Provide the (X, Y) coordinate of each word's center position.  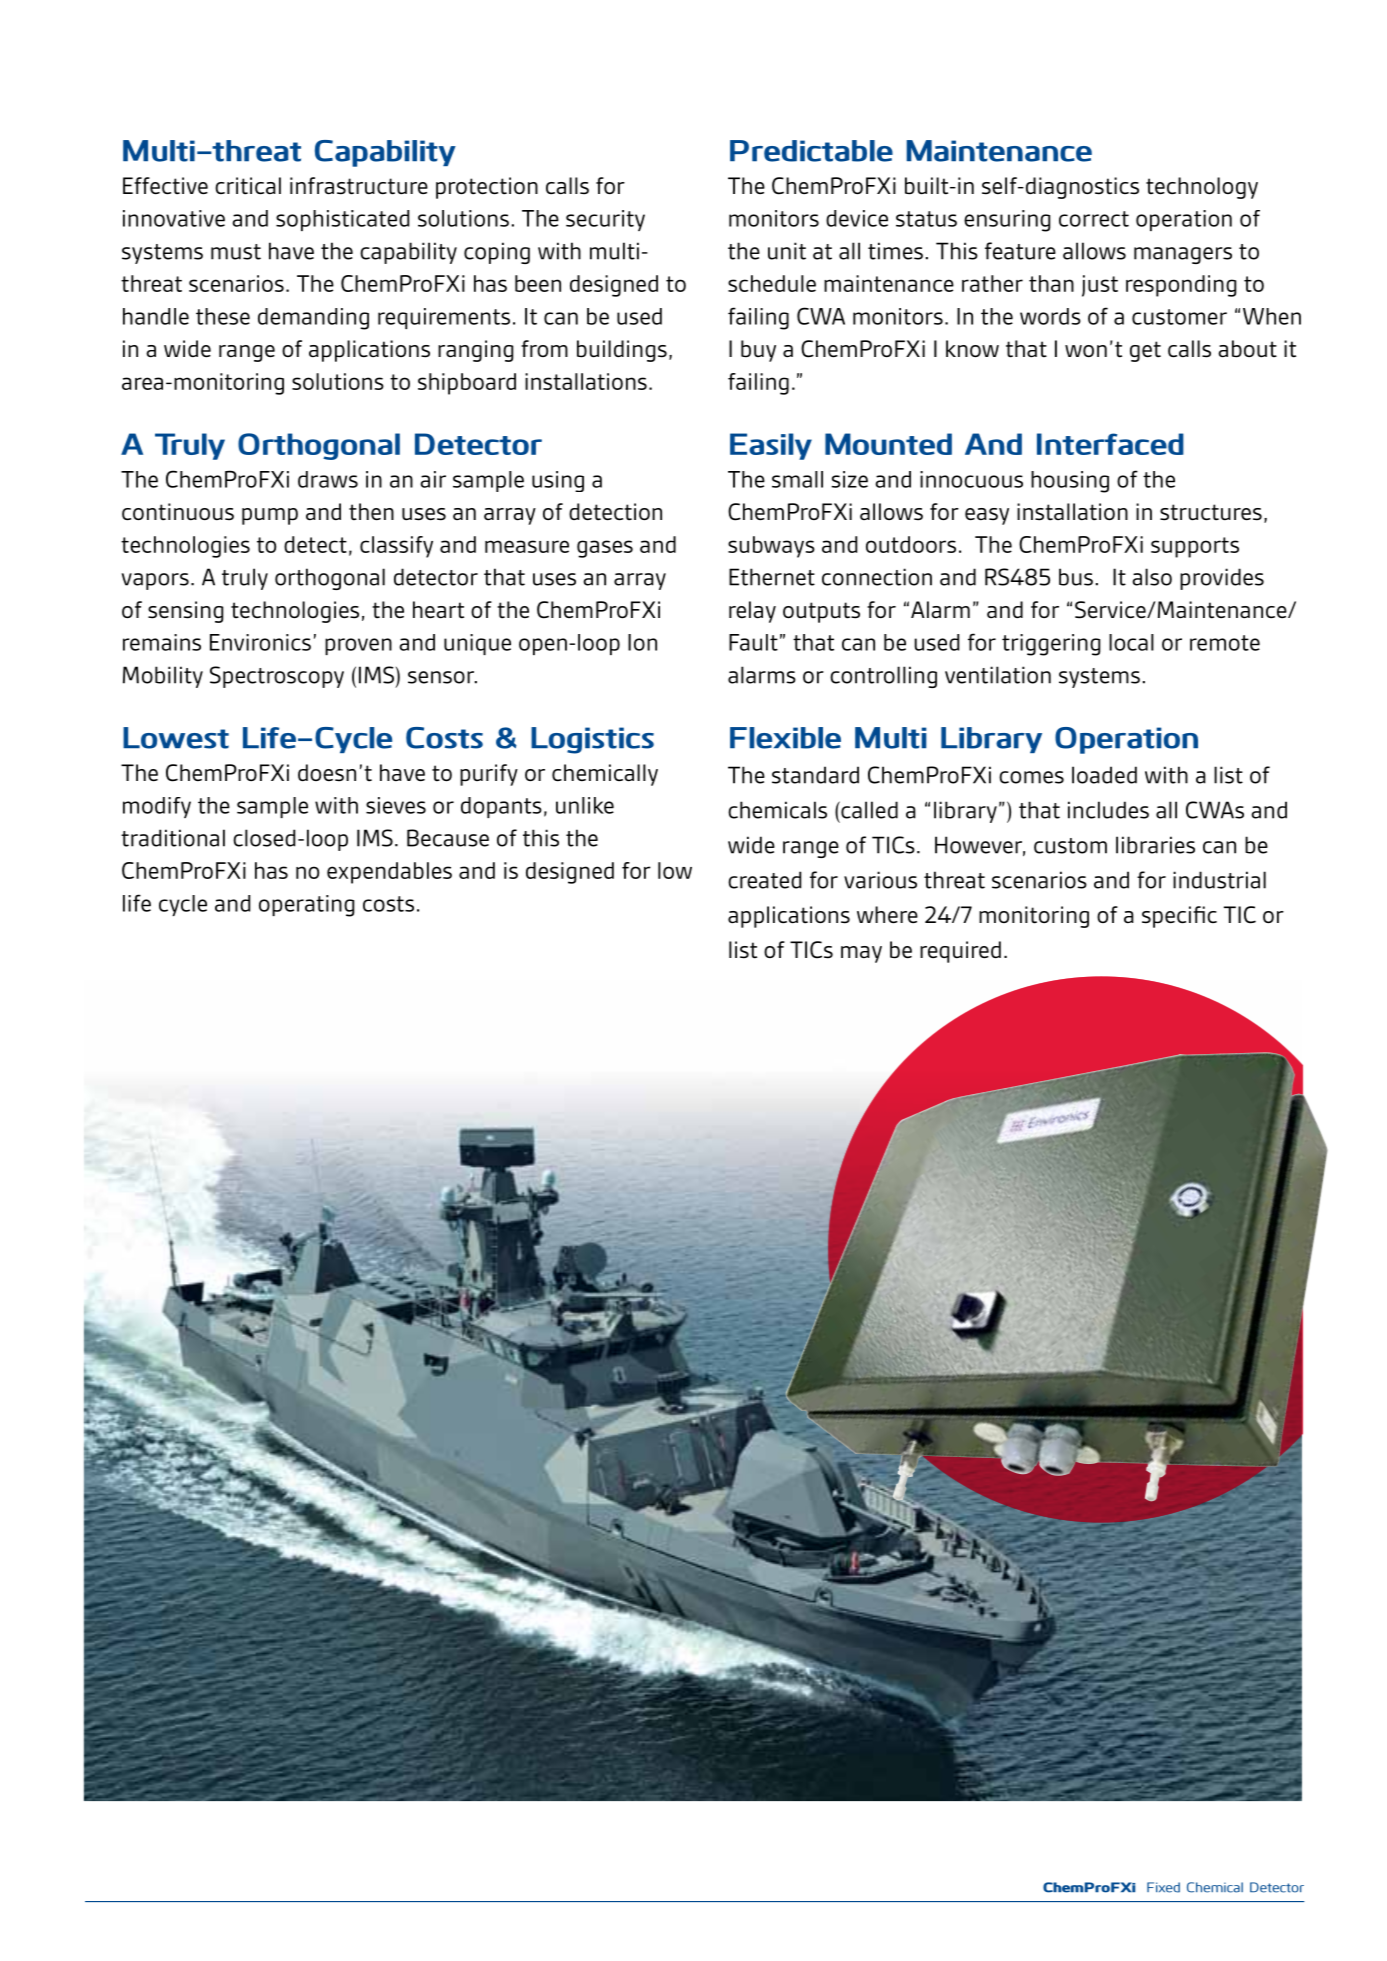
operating (306, 906)
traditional (173, 838)
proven (358, 646)
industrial (1219, 880)
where (887, 915)
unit (787, 251)
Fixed (1163, 1887)
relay (752, 612)
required (960, 952)
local (1131, 642)
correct (1094, 219)
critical (248, 186)
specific (1179, 917)
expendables (389, 873)
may (861, 954)
